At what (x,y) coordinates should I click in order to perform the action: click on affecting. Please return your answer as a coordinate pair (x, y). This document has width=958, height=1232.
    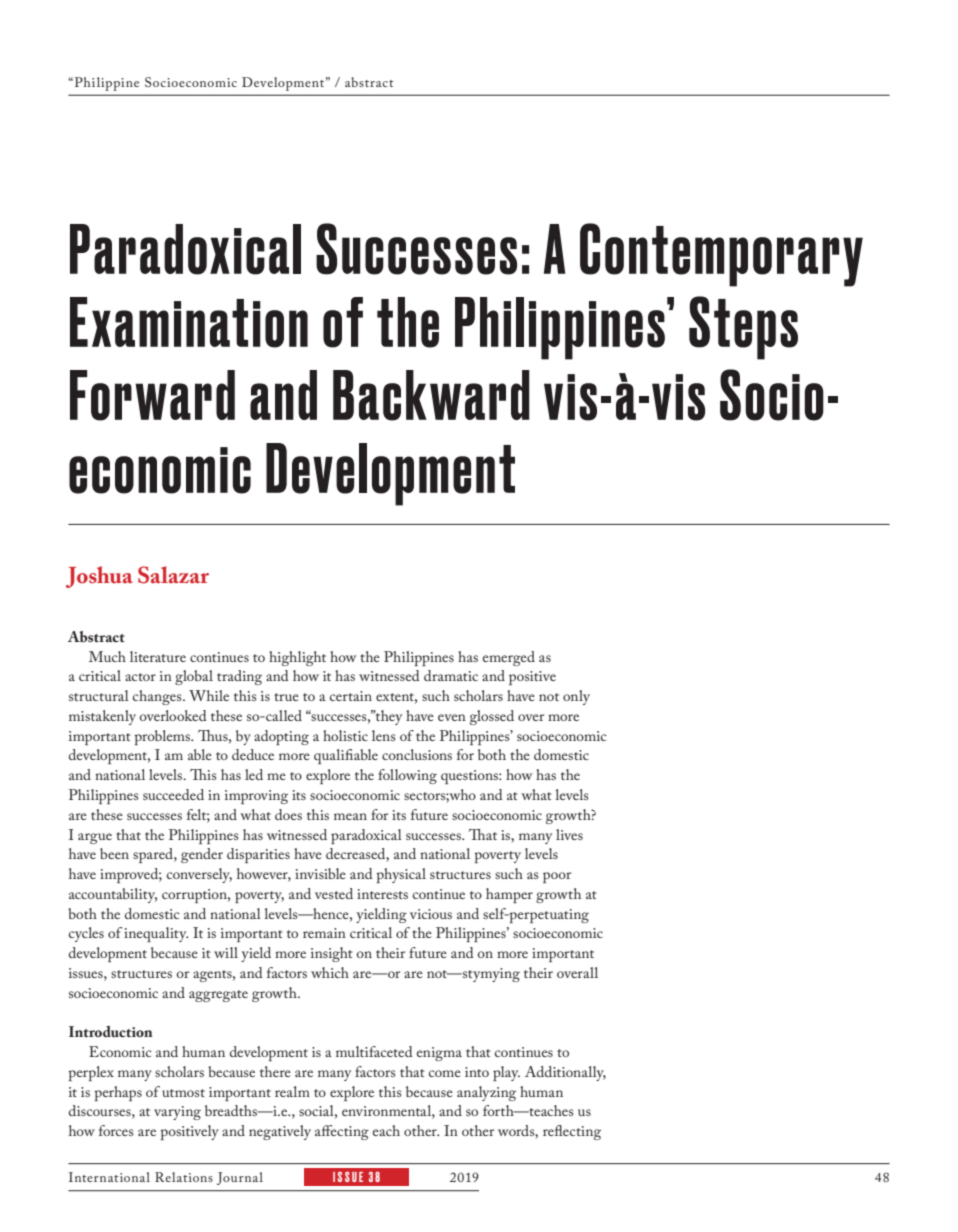
    Looking at the image, I should click on (342, 1132).
